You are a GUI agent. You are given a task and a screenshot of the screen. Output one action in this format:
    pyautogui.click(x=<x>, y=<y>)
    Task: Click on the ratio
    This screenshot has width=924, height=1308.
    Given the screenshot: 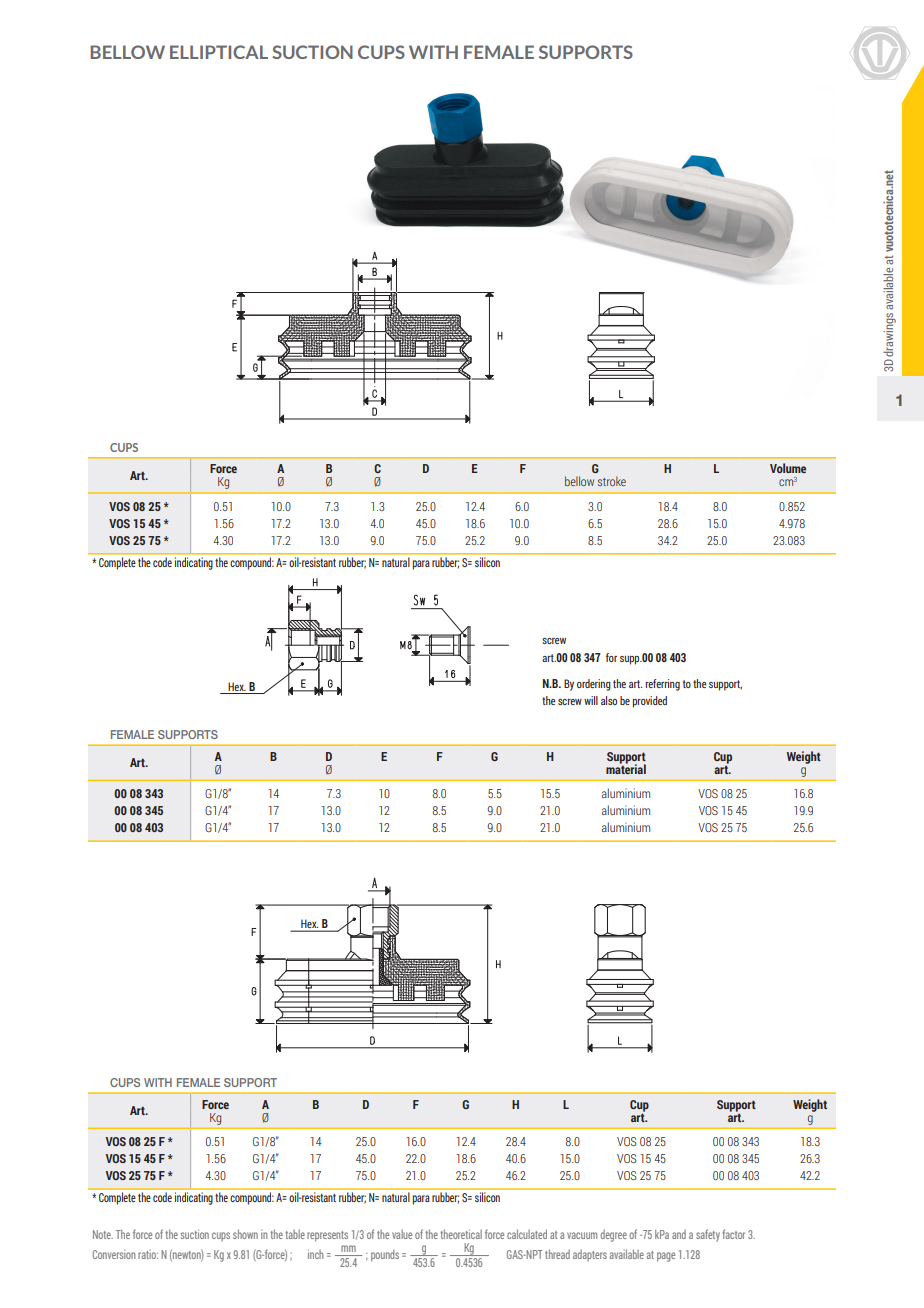 What is the action you would take?
    pyautogui.click(x=148, y=1254)
